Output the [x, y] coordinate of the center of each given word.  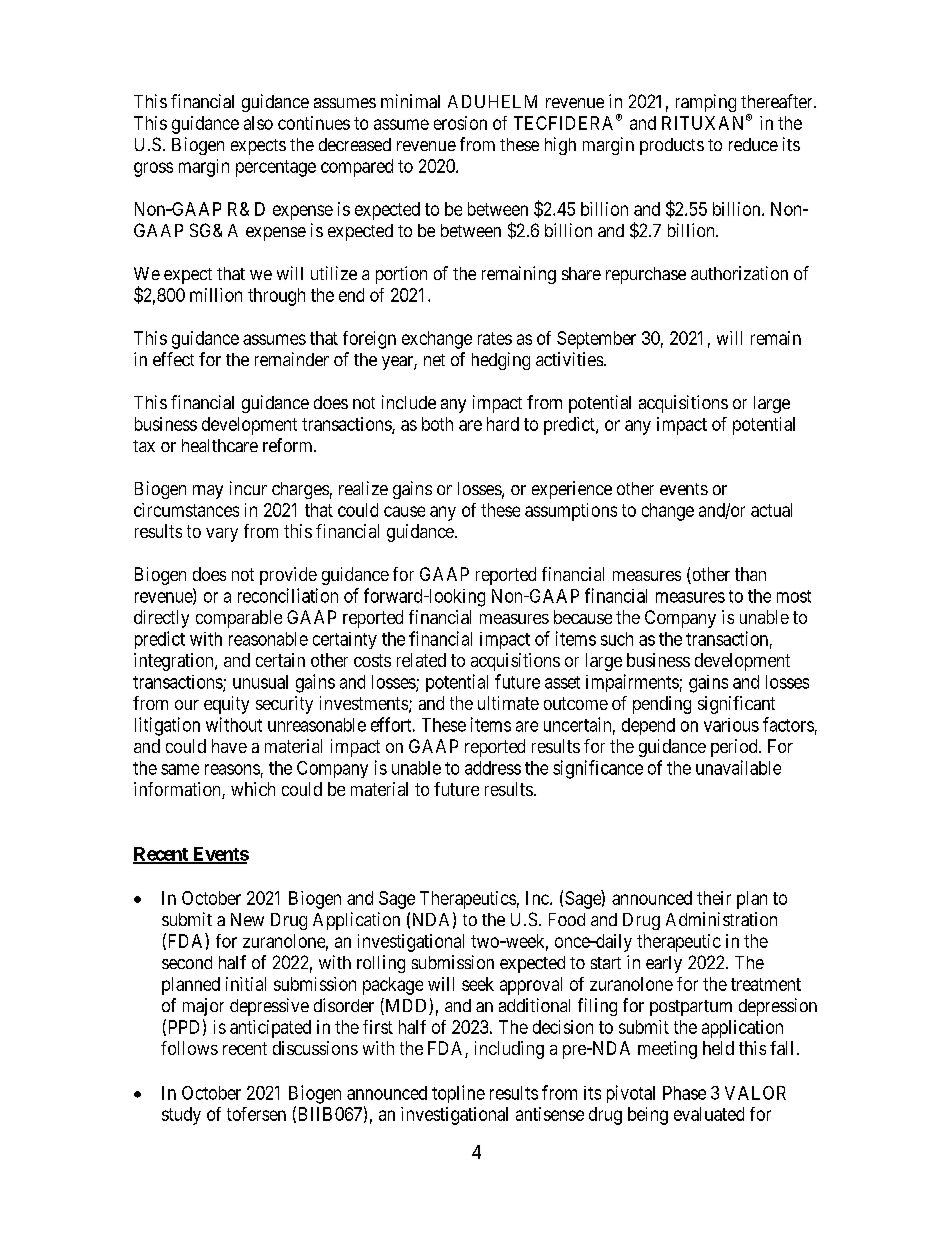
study [181, 1116]
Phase [684, 1093]
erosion [460, 123]
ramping [706, 103]
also [258, 123]
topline [458, 1094]
